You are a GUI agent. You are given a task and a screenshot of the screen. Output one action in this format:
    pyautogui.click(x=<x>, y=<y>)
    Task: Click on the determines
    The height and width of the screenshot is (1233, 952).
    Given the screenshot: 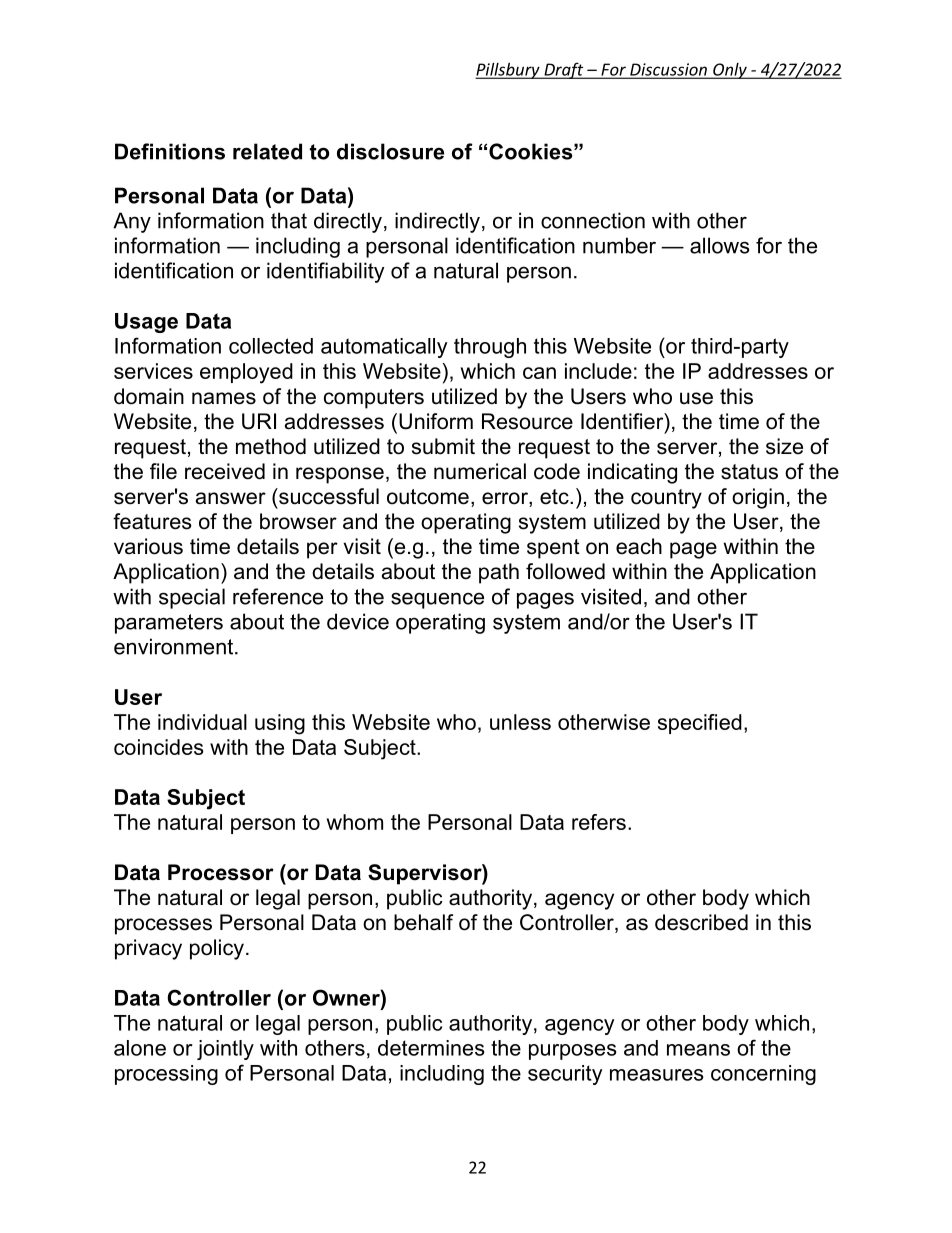 What is the action you would take?
    pyautogui.click(x=431, y=1048)
